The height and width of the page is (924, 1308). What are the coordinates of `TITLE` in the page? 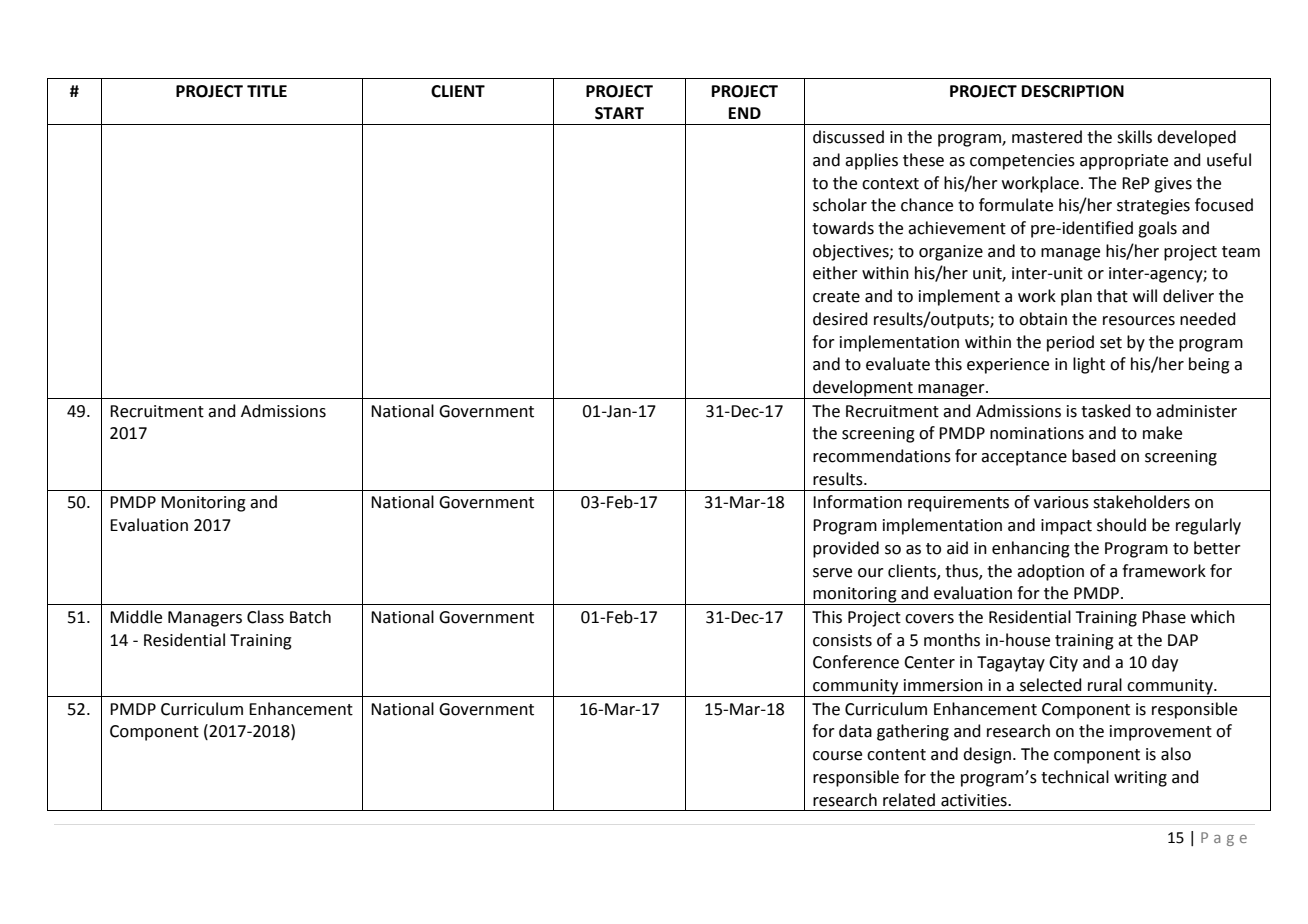 It's located at (267, 91).
